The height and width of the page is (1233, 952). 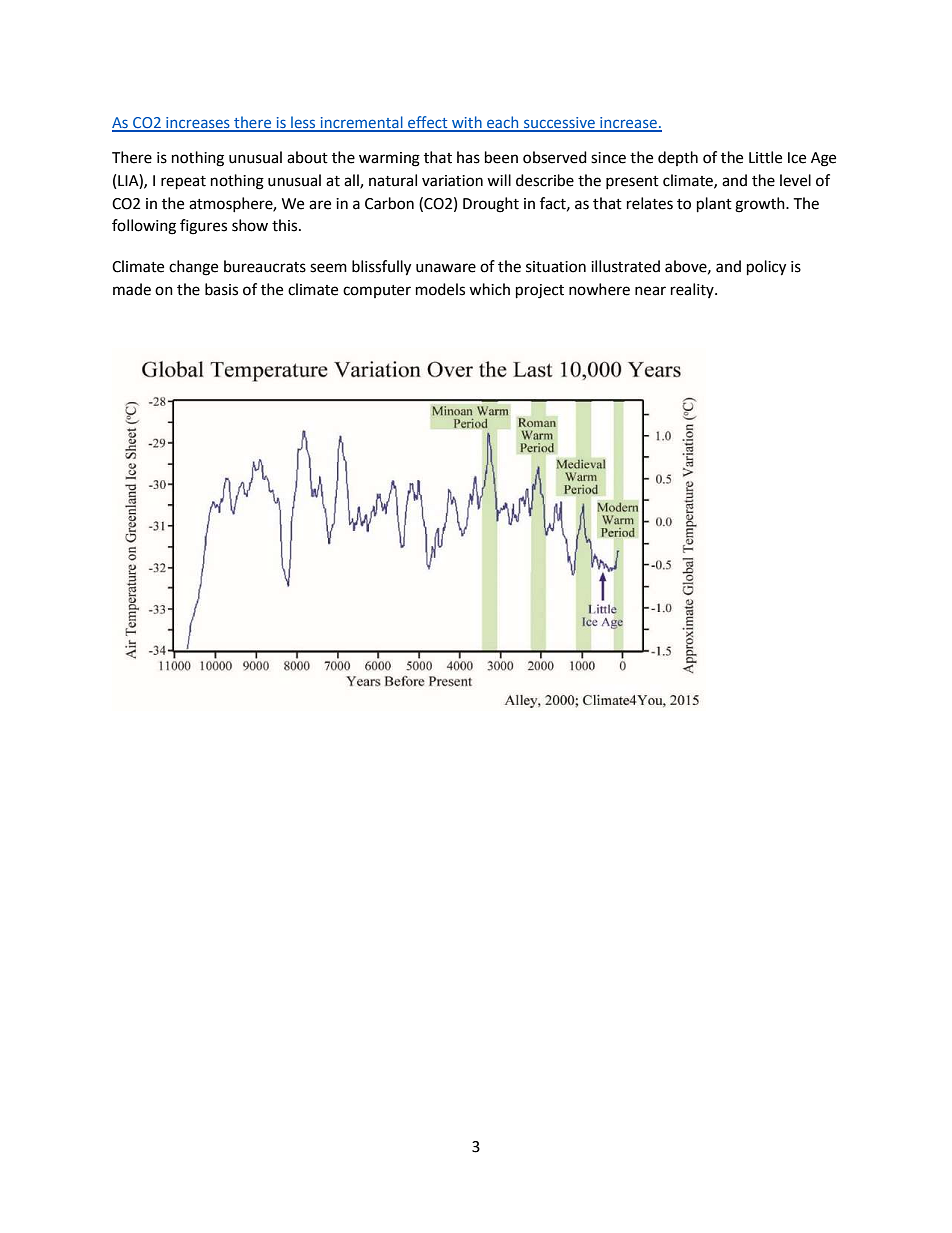 I want to click on growth, so click(x=761, y=205).
